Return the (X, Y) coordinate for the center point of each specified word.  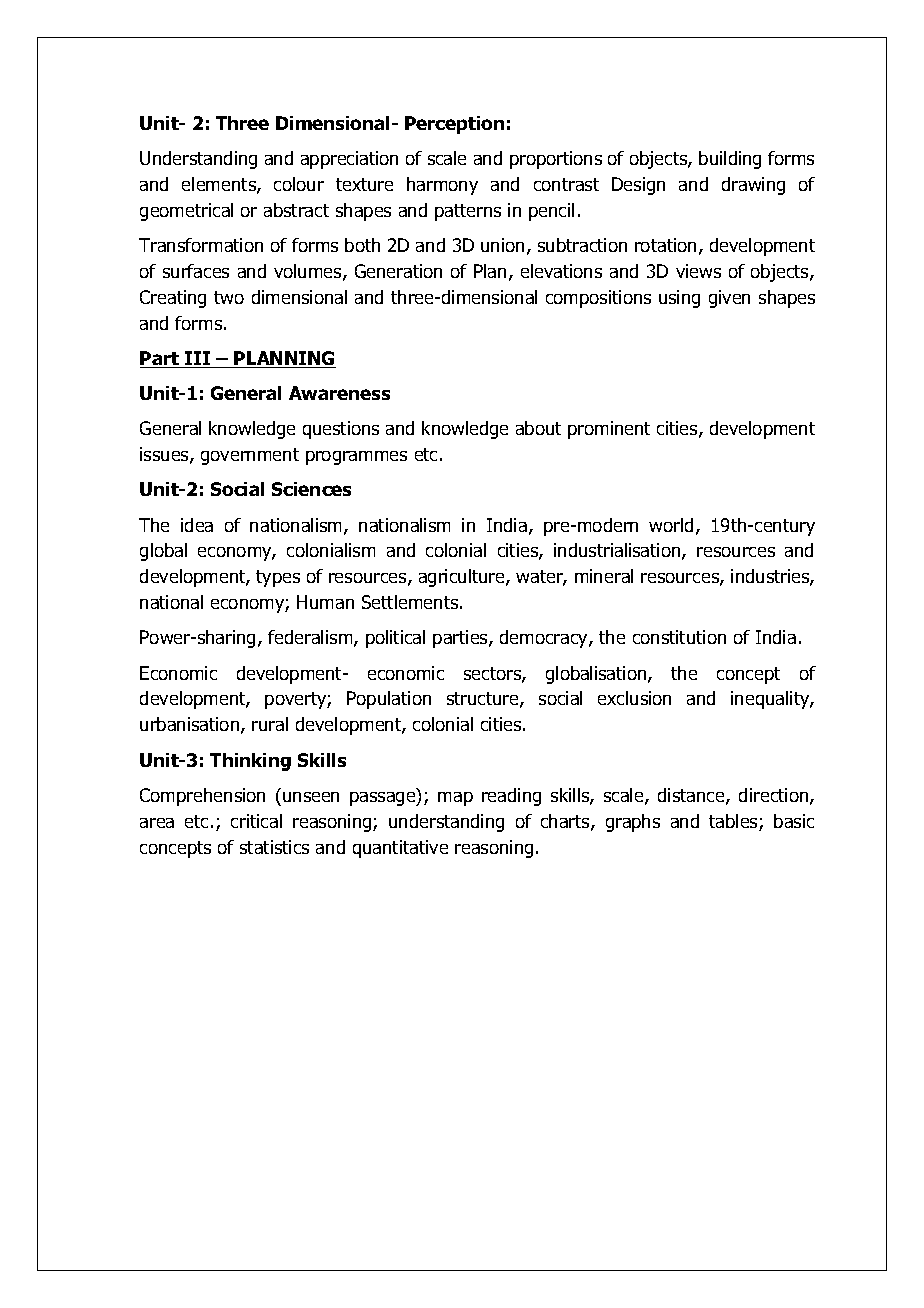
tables (734, 822)
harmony (442, 186)
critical (256, 821)
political (395, 639)
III (198, 359)
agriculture (463, 578)
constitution (679, 637)
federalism (311, 638)
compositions (598, 299)
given (729, 299)
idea (197, 525)
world (671, 525)
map (455, 799)
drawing (753, 186)
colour (299, 184)
